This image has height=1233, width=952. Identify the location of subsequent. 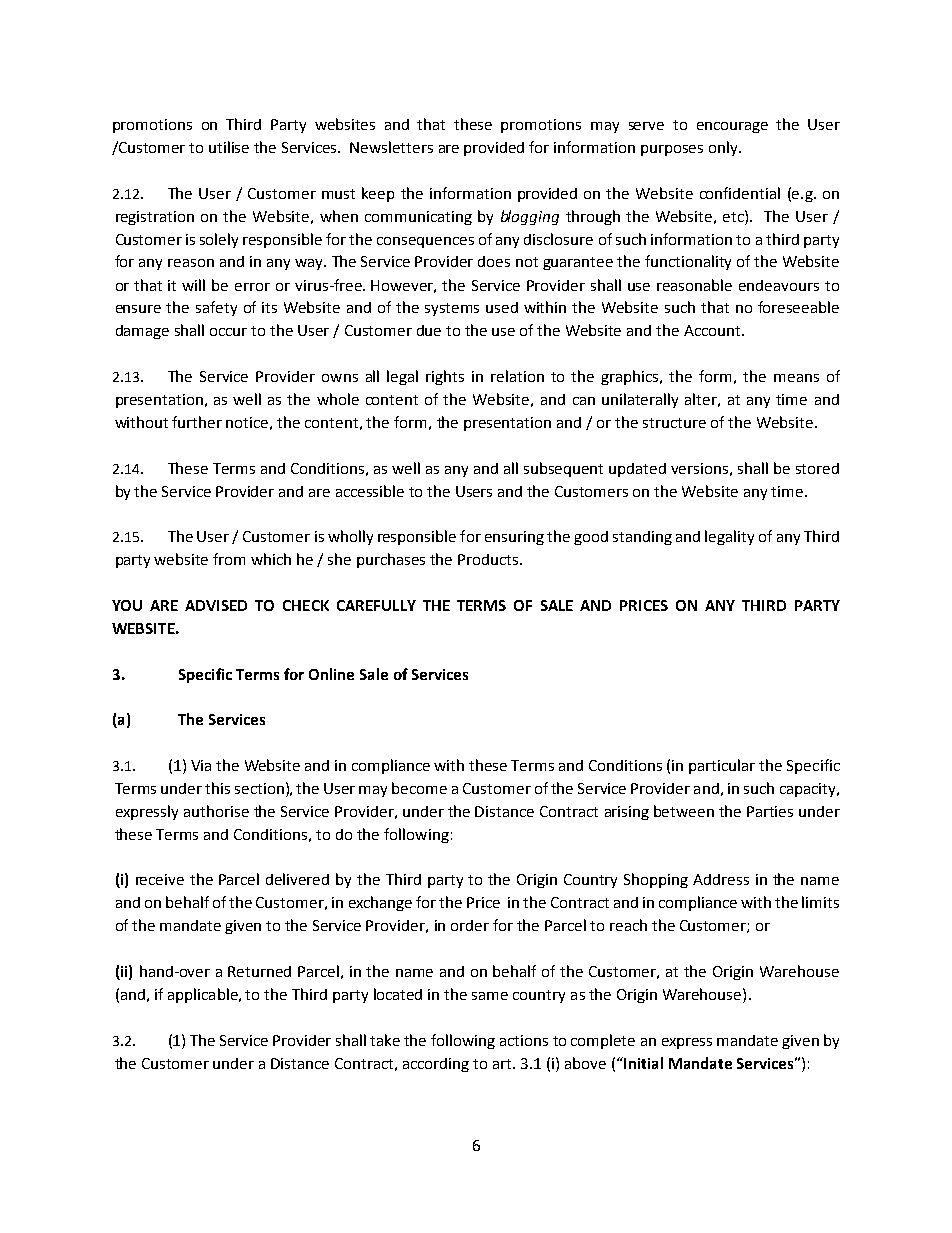
(563, 469).
